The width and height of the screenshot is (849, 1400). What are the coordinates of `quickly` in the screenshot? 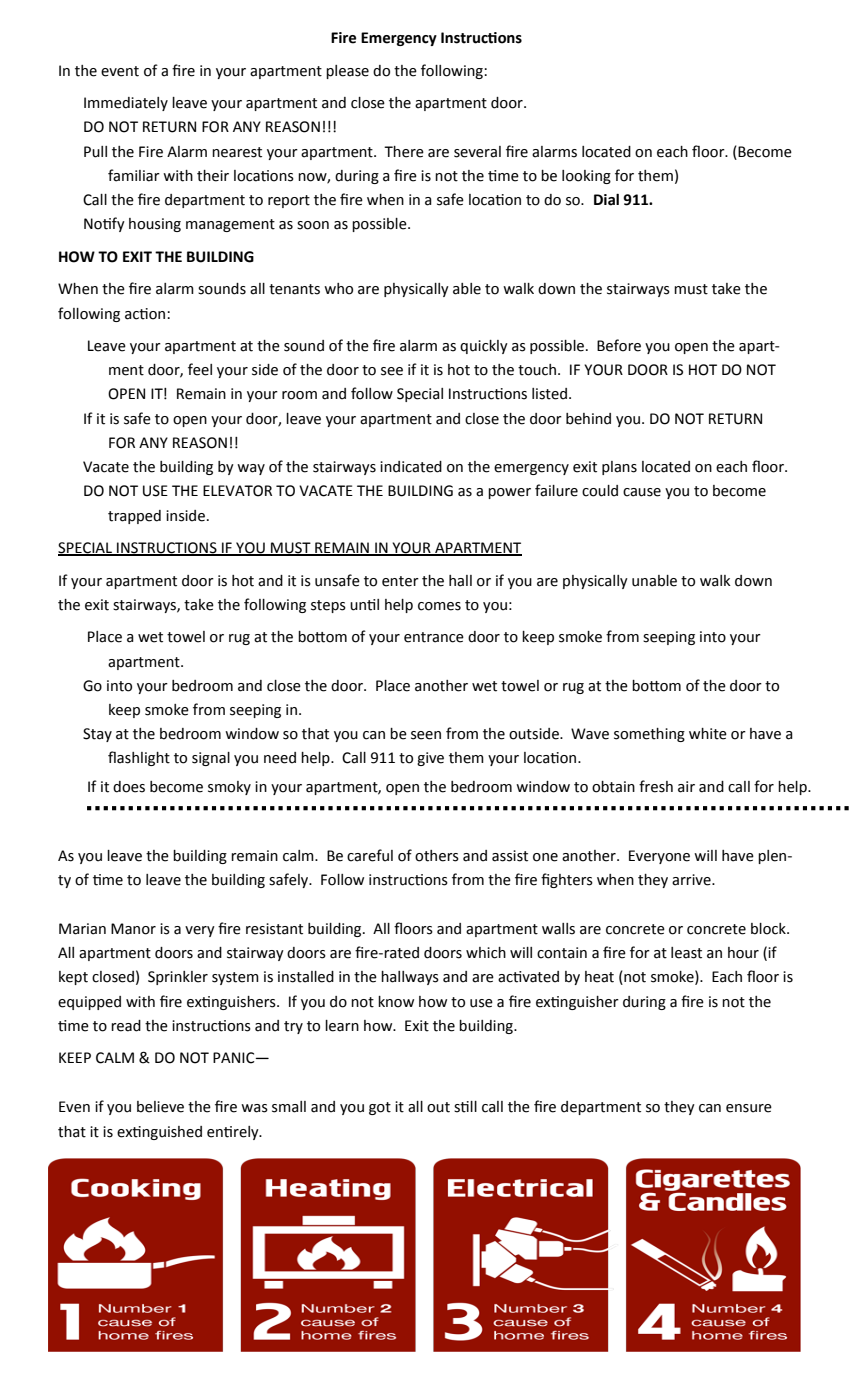 It's located at (484, 347).
